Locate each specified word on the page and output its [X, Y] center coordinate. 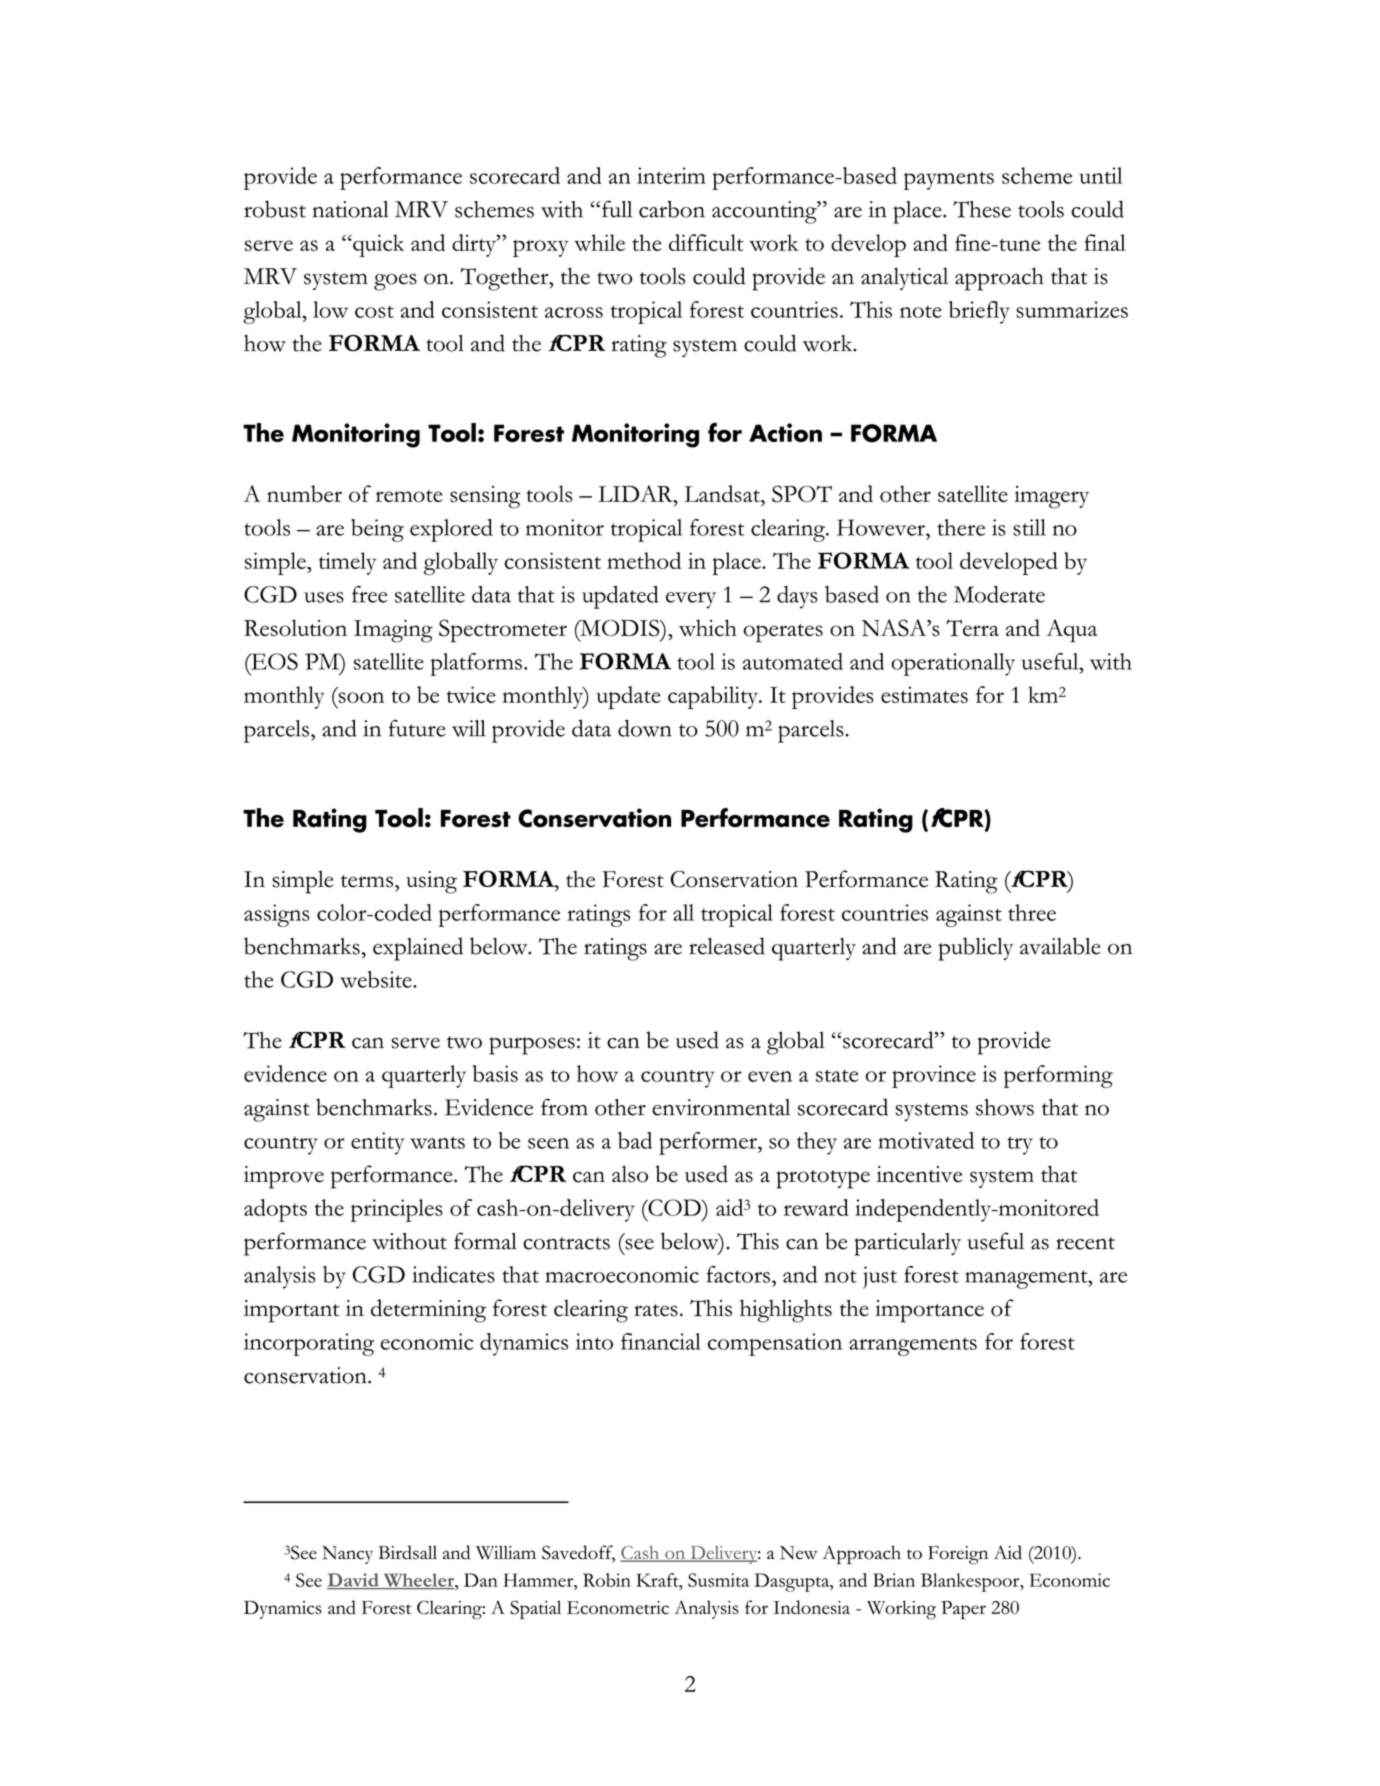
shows [1005, 1107]
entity [377, 1143]
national [350, 209]
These [982, 209]
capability [714, 697]
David [354, 1581]
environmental [721, 1107]
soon [361, 697]
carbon [672, 209]
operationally [953, 664]
